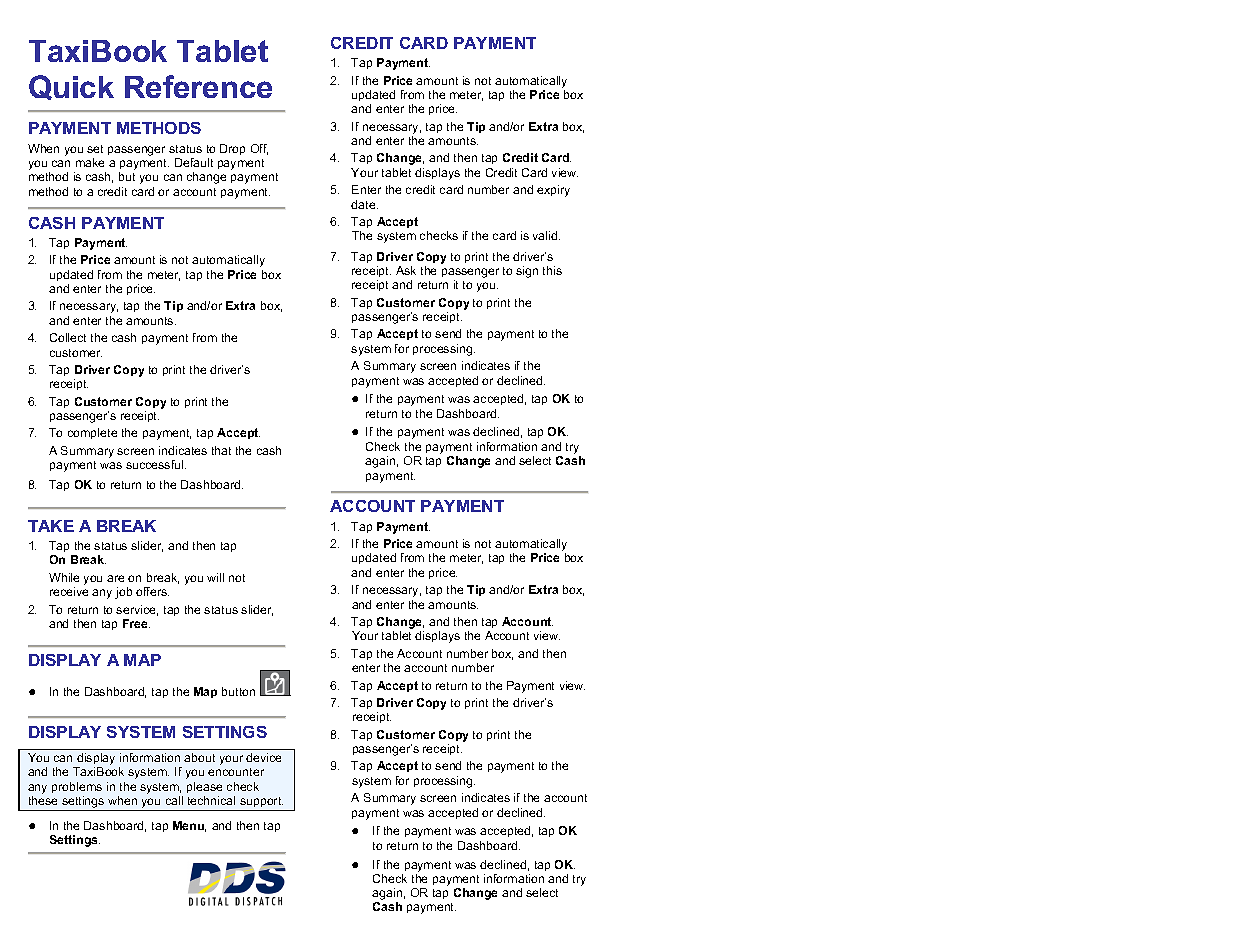 The image size is (1233, 952). What do you see at coordinates (221, 450) in the page?
I see `that` at bounding box center [221, 450].
